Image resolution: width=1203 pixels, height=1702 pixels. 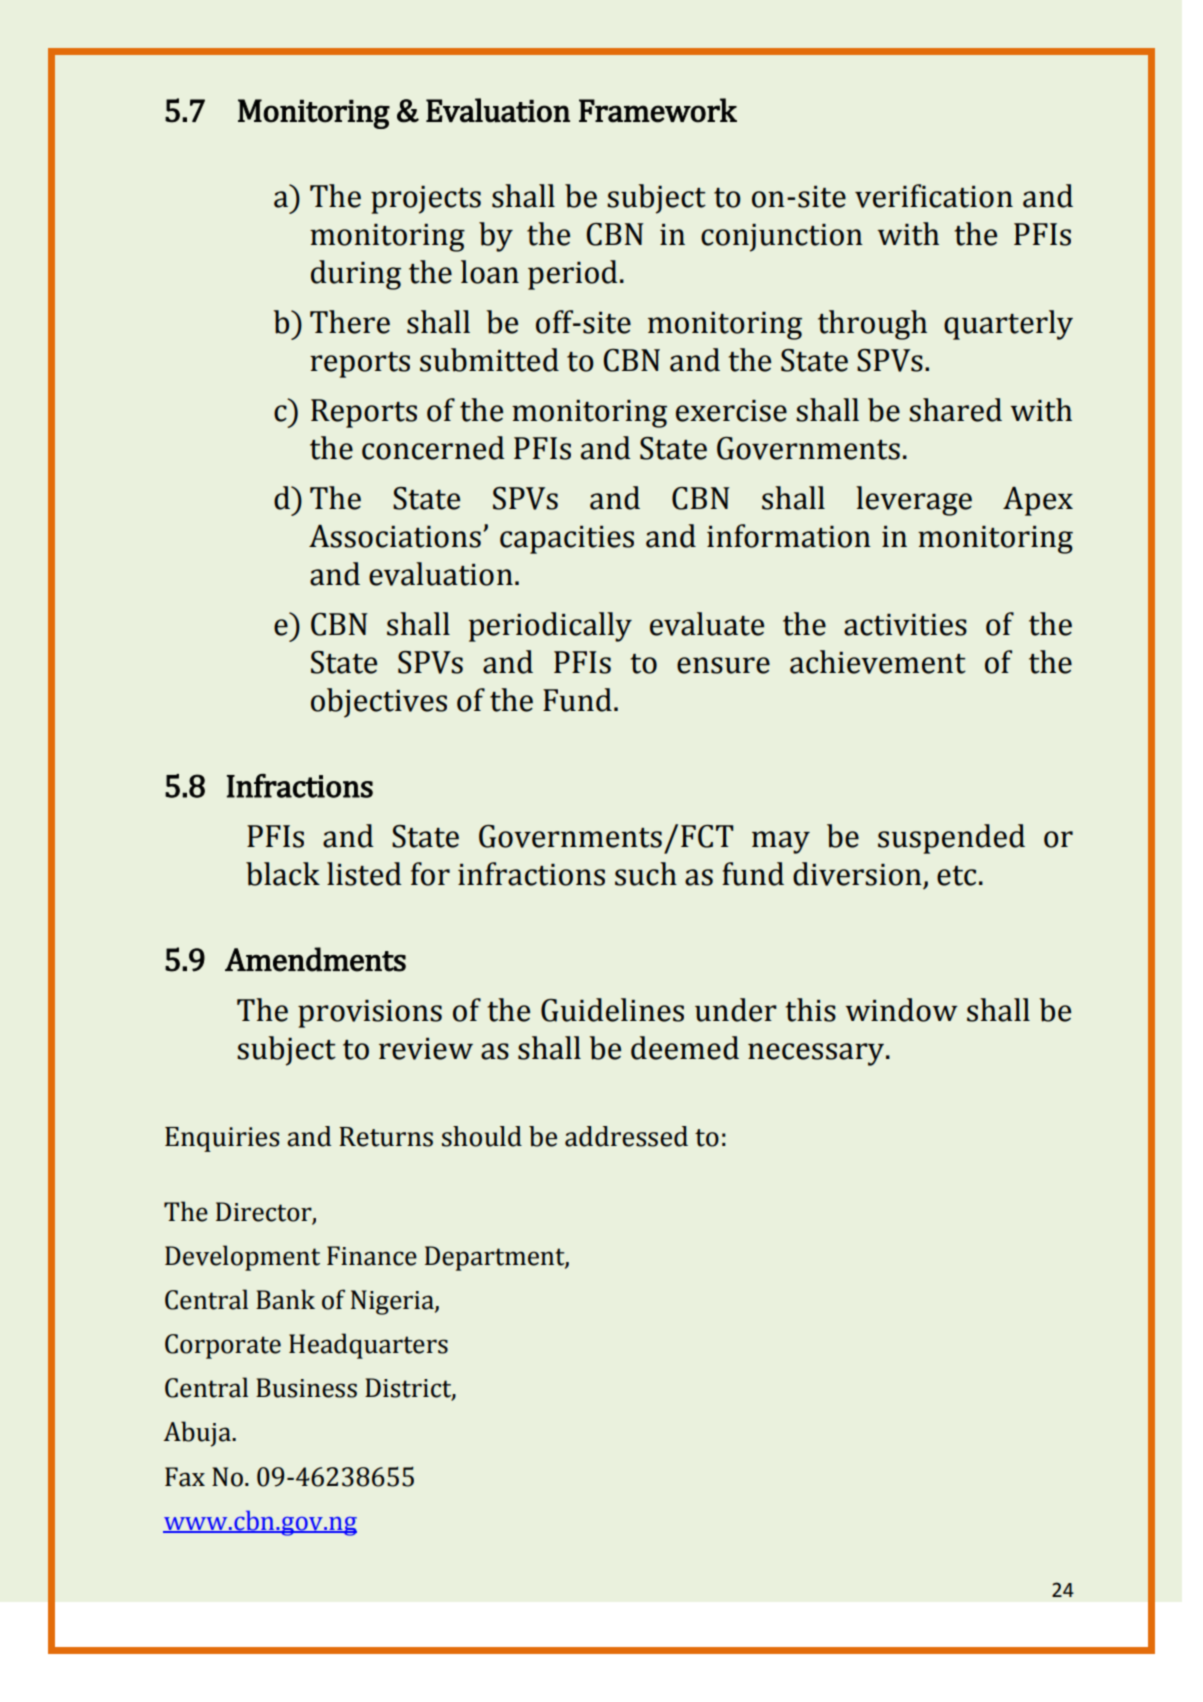 What do you see at coordinates (646, 874) in the page?
I see `such` at bounding box center [646, 874].
